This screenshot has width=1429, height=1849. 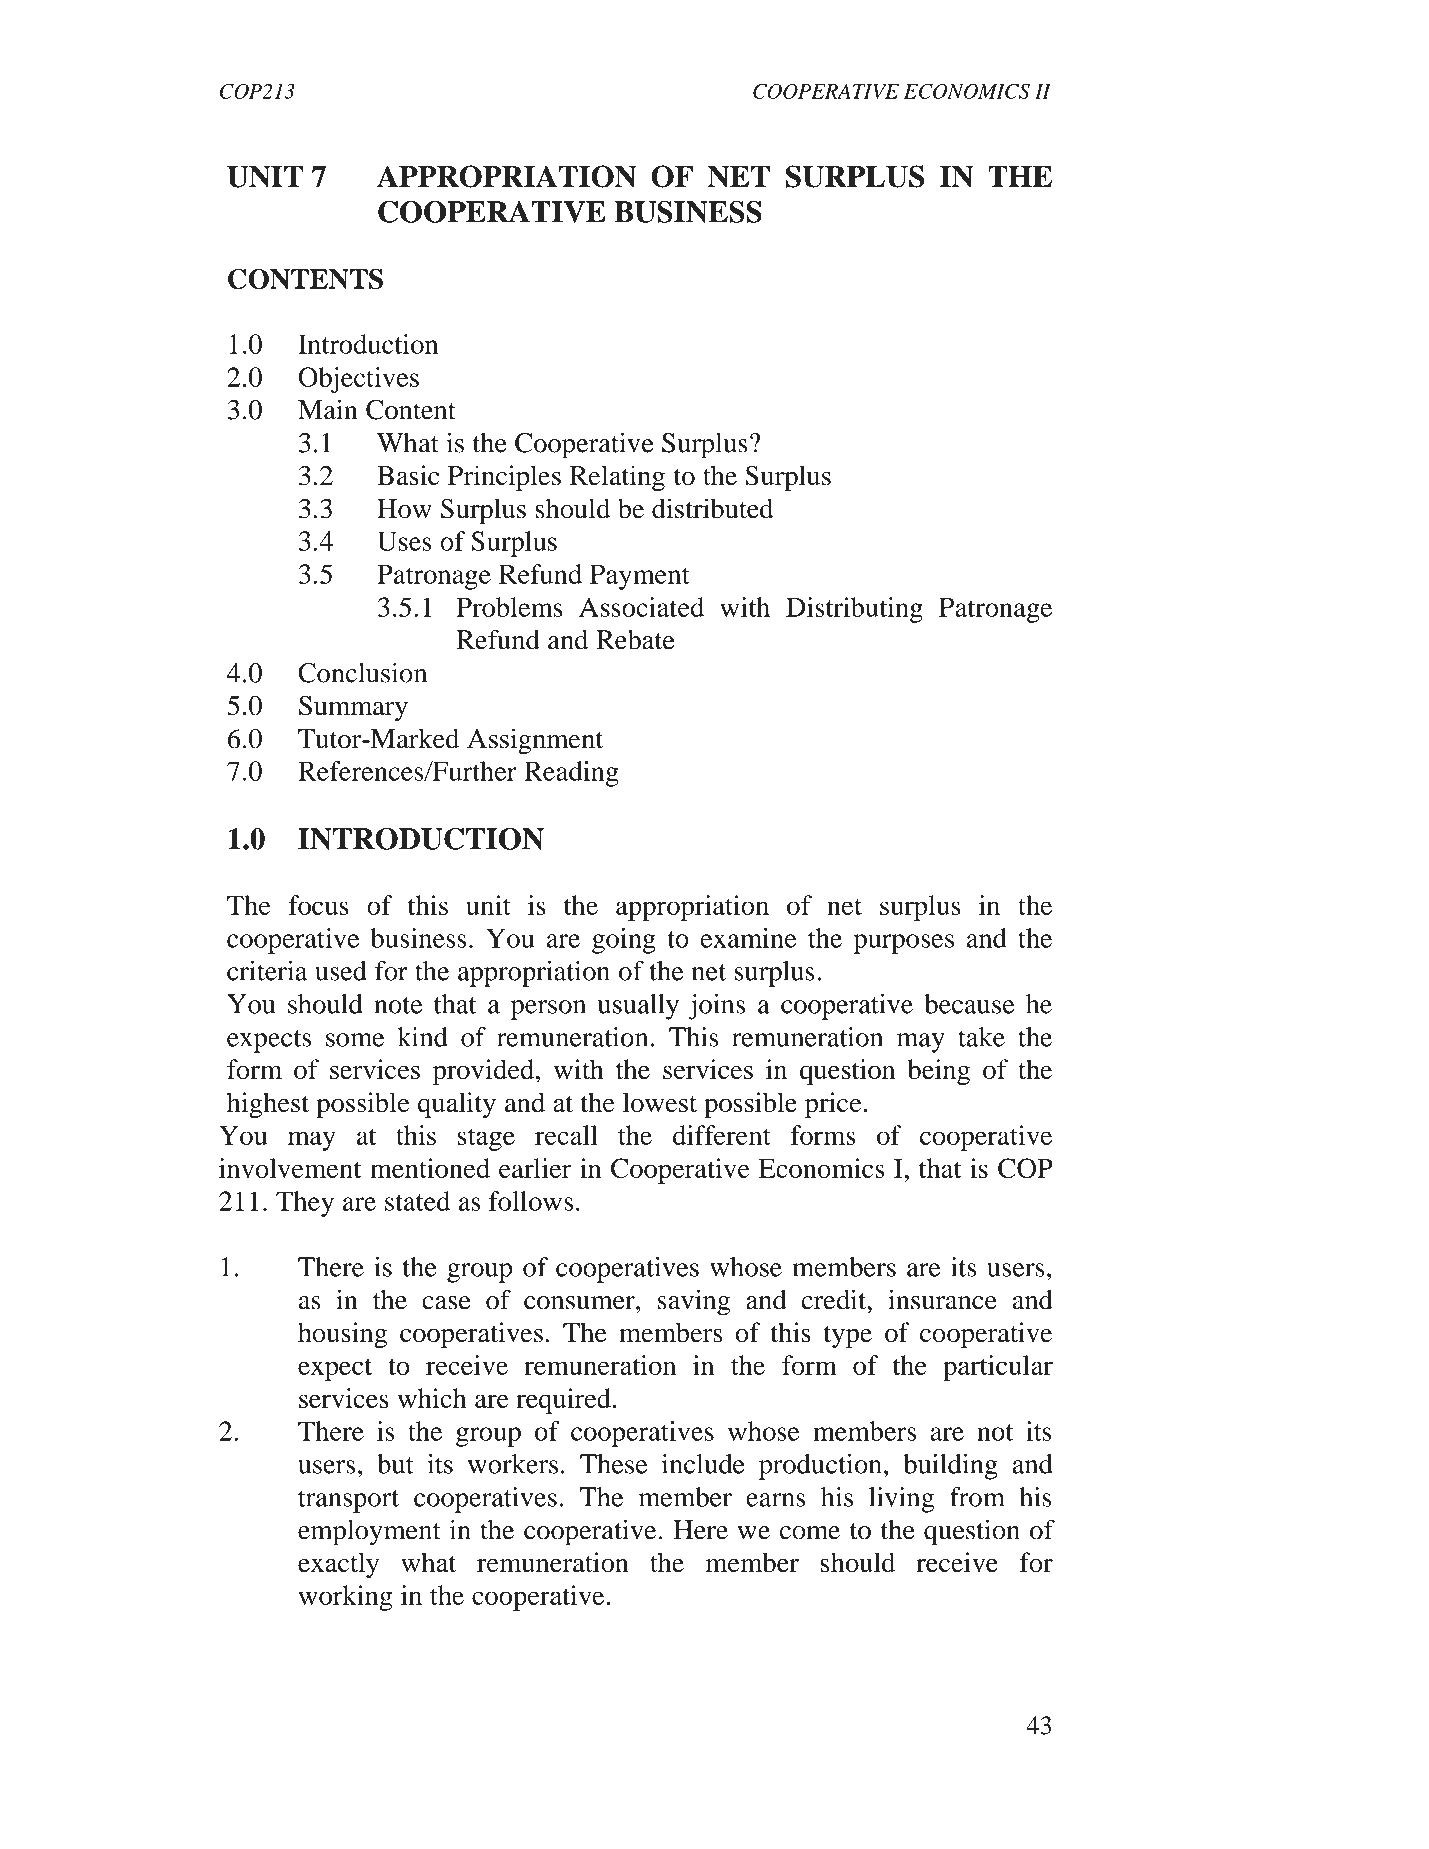 I want to click on used, so click(x=341, y=971).
